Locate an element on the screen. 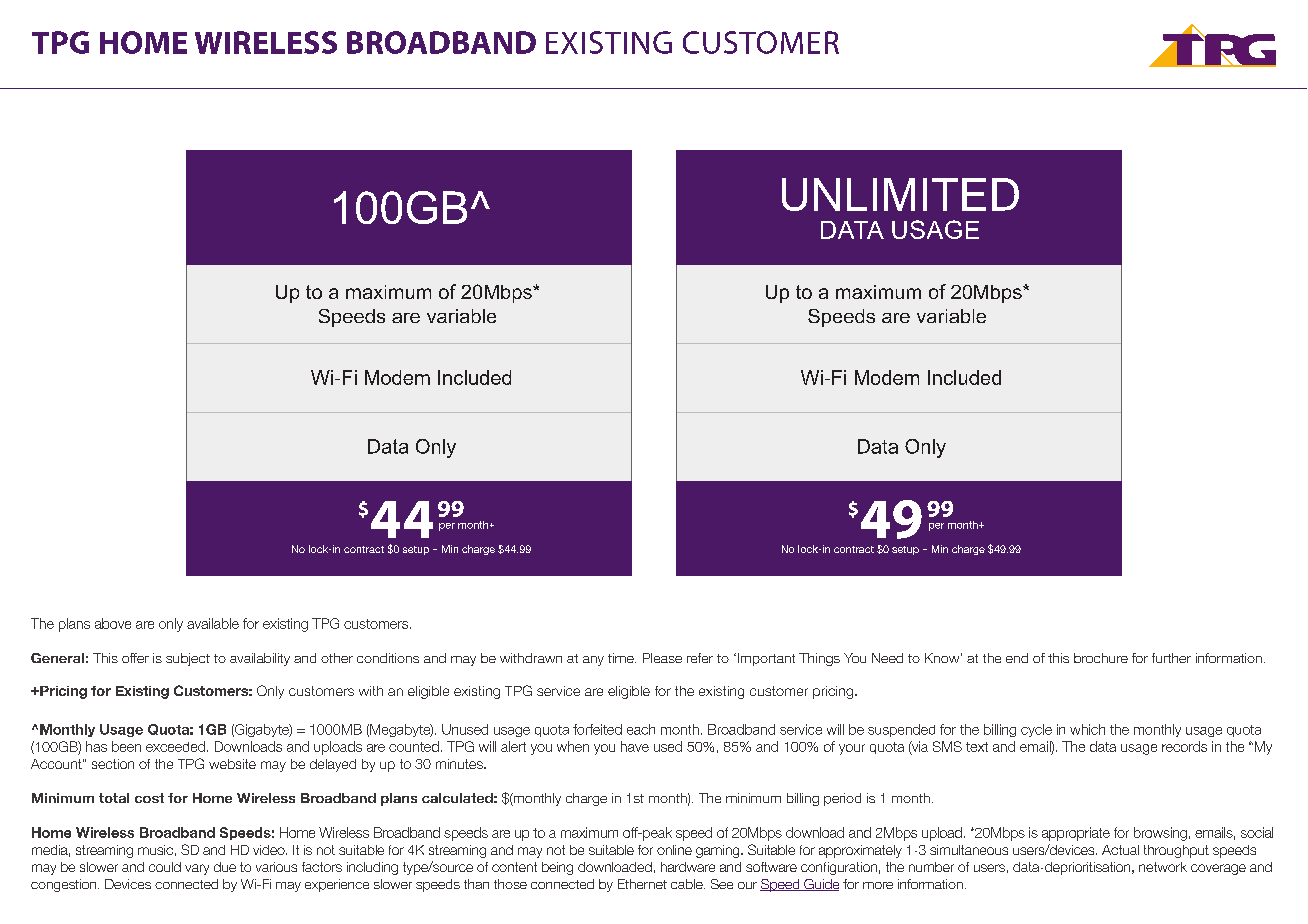 The image size is (1308, 924). which is located at coordinates (1087, 729).
